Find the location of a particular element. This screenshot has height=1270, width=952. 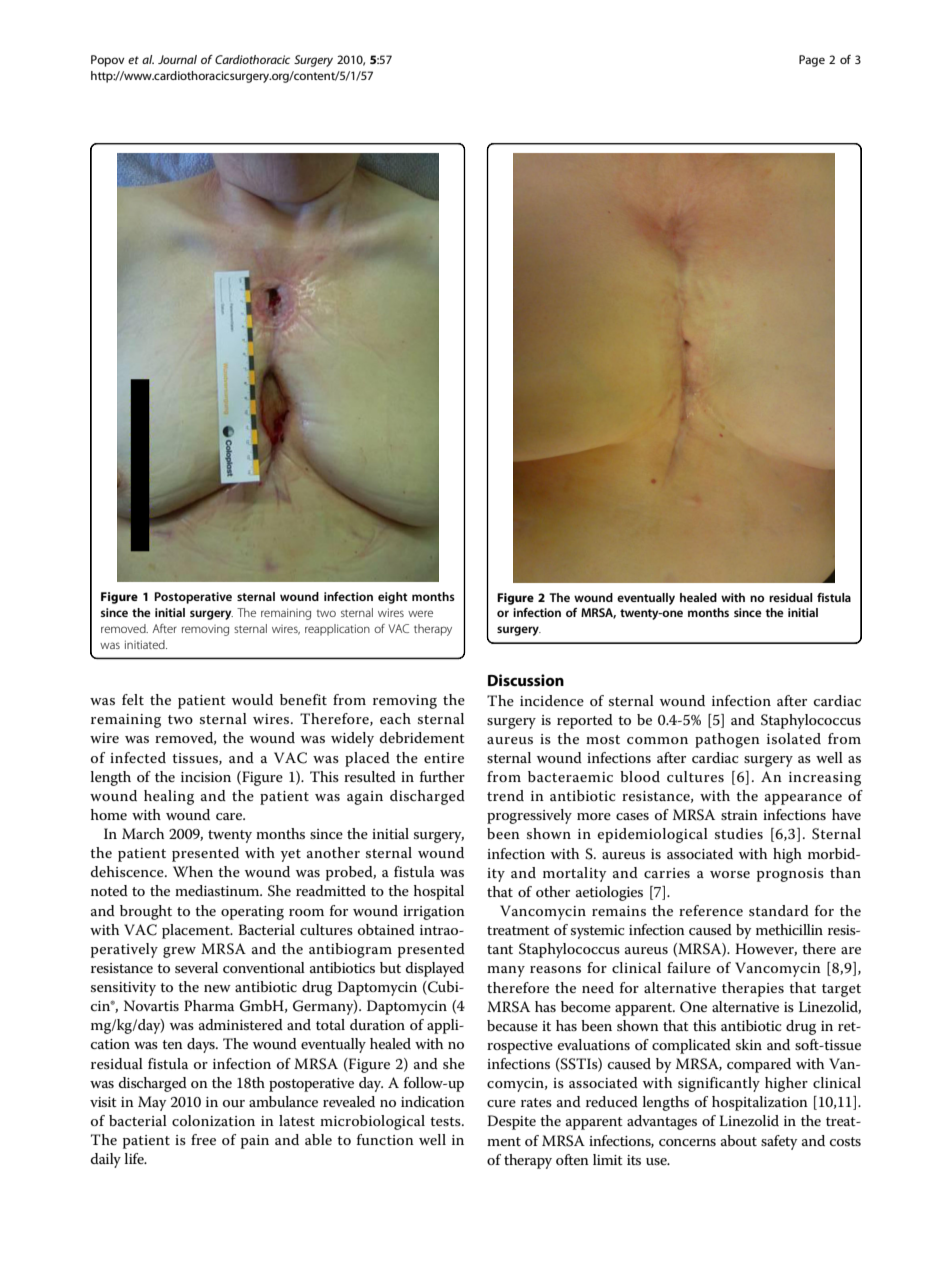

Page is located at coordinates (812, 61).
